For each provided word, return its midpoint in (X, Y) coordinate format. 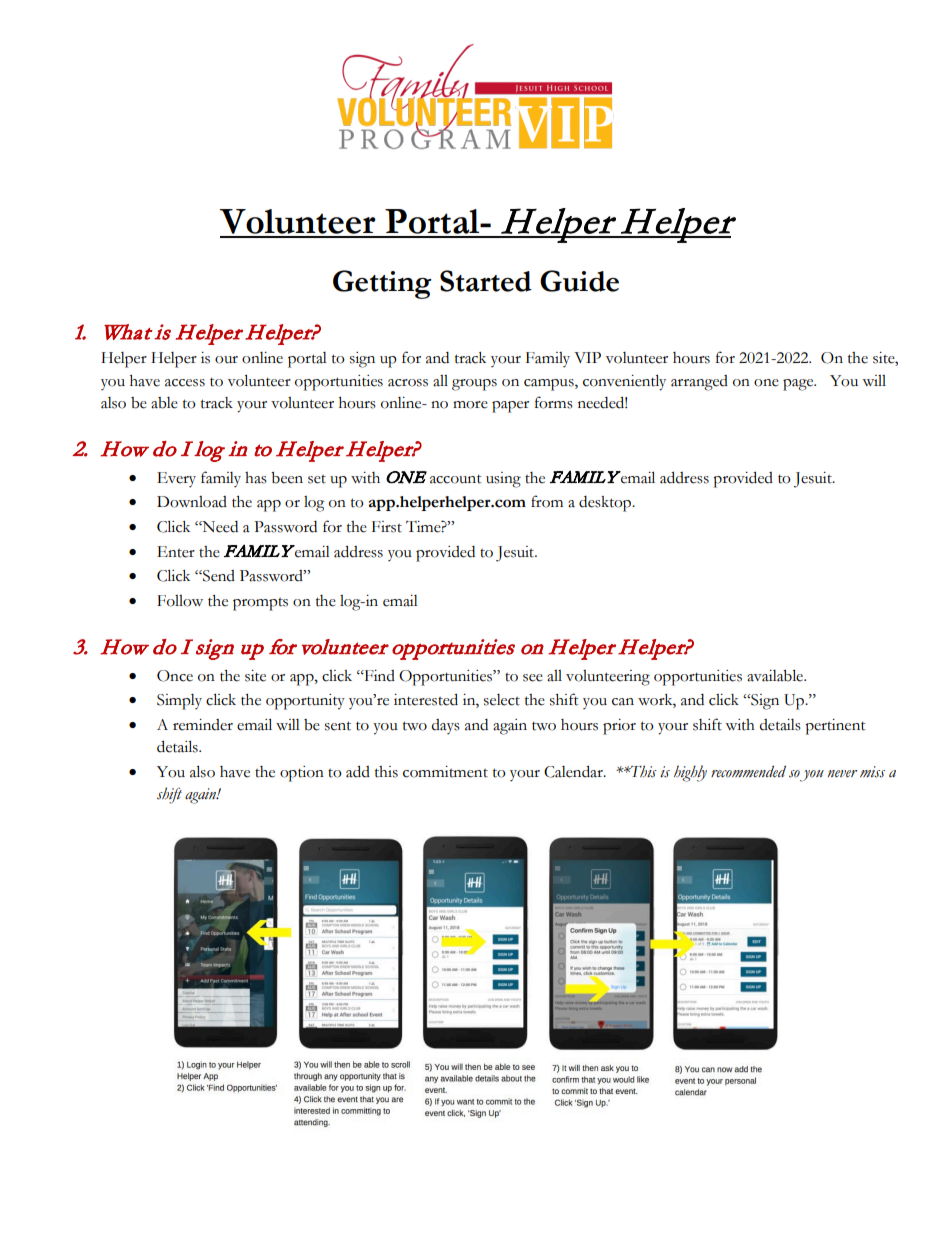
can (623, 702)
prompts (260, 604)
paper (510, 407)
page (799, 385)
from (547, 501)
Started (486, 281)
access (185, 383)
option (302, 774)
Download (192, 502)
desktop (606, 504)
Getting (382, 284)
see (533, 678)
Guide (579, 281)
